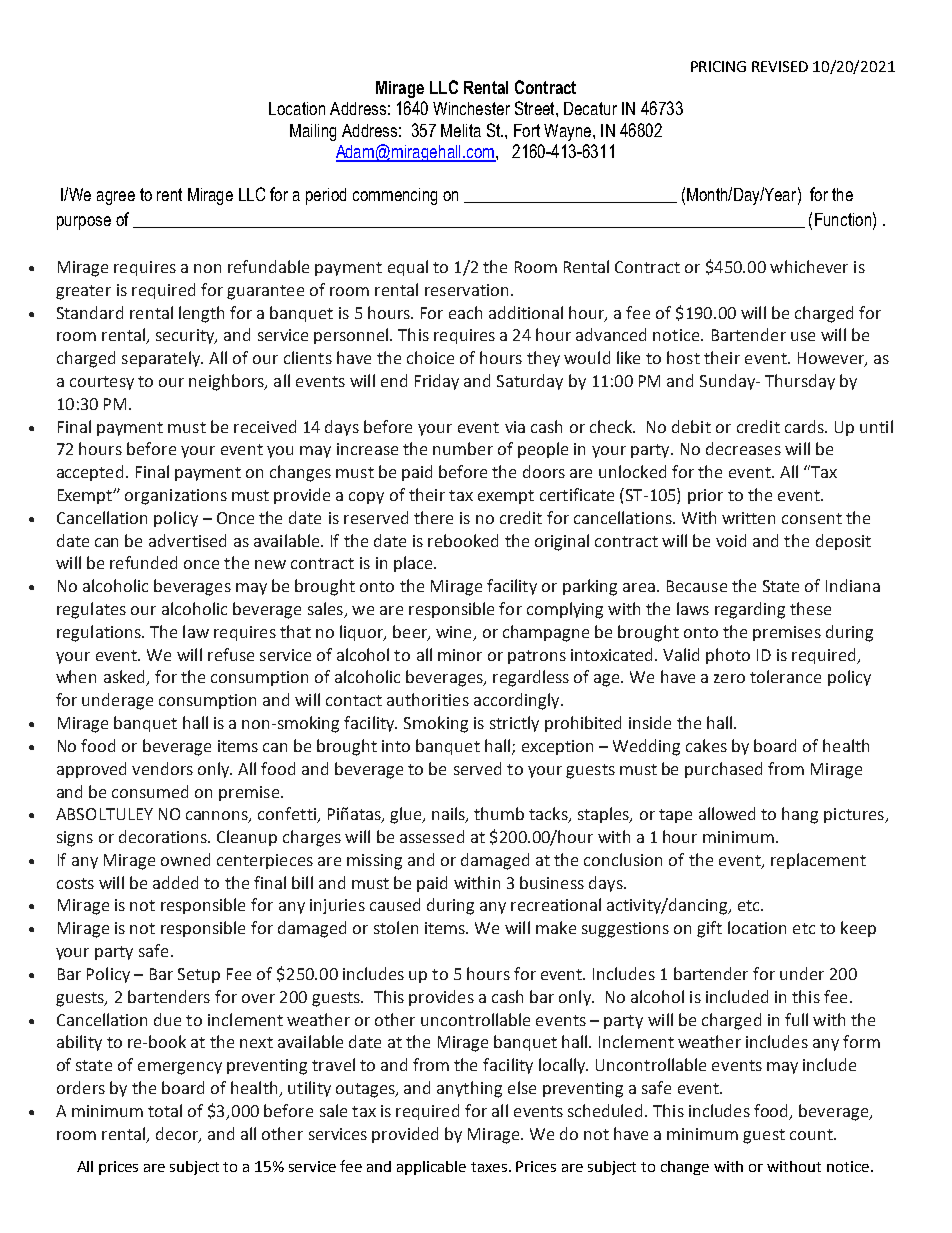 The width and height of the image is (952, 1233). I want to click on taxes, so click(490, 1167).
